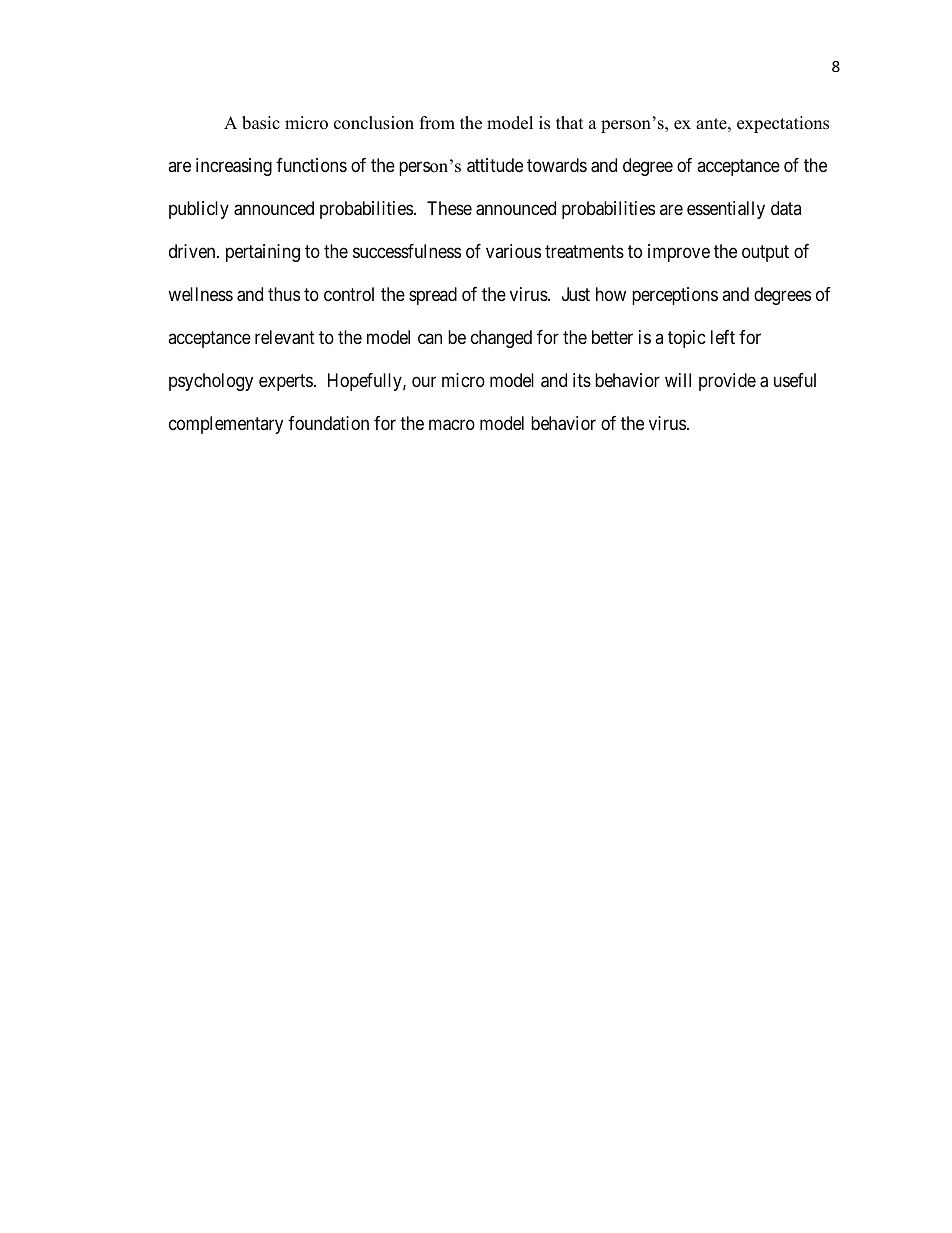 This screenshot has width=952, height=1233. I want to click on from, so click(437, 123).
